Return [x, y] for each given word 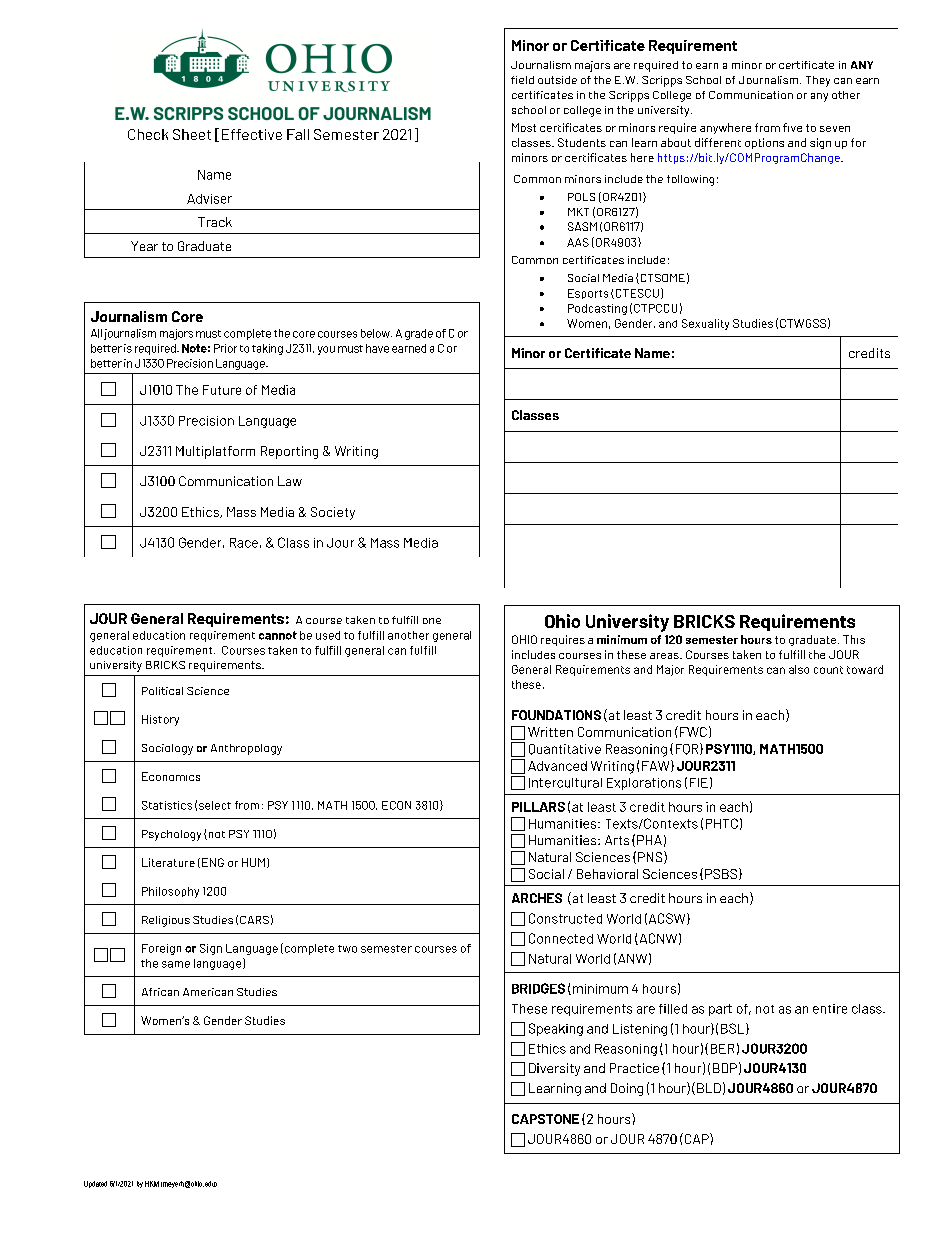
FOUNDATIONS [556, 715]
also [799, 669]
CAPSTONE [545, 1119]
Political [162, 691]
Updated [95, 1184]
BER [722, 1049]
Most [524, 127]
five [792, 127]
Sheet [192, 134]
